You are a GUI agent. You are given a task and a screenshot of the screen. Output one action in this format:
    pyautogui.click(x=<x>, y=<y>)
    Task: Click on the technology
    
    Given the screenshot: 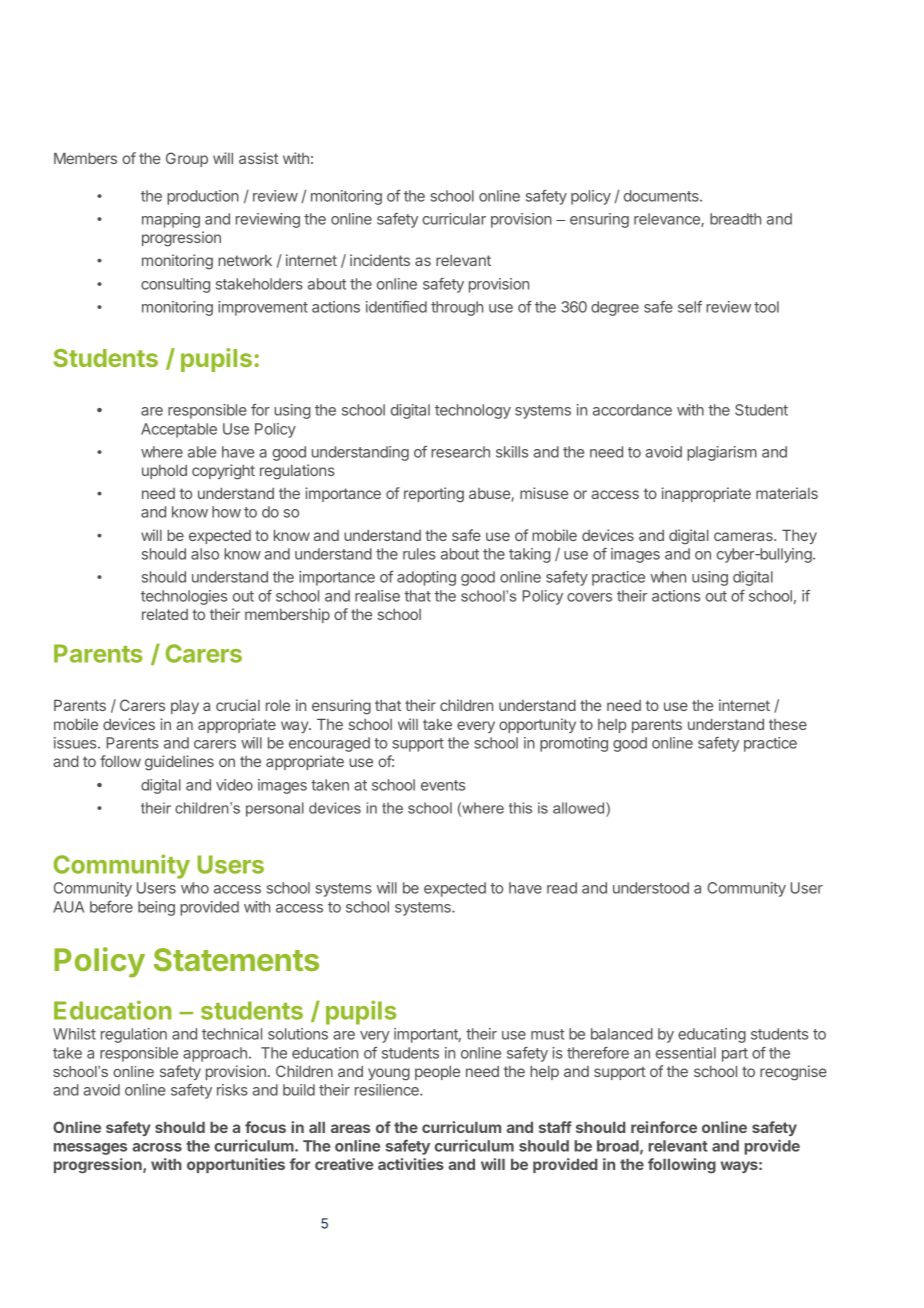 What is the action you would take?
    pyautogui.click(x=473, y=411)
